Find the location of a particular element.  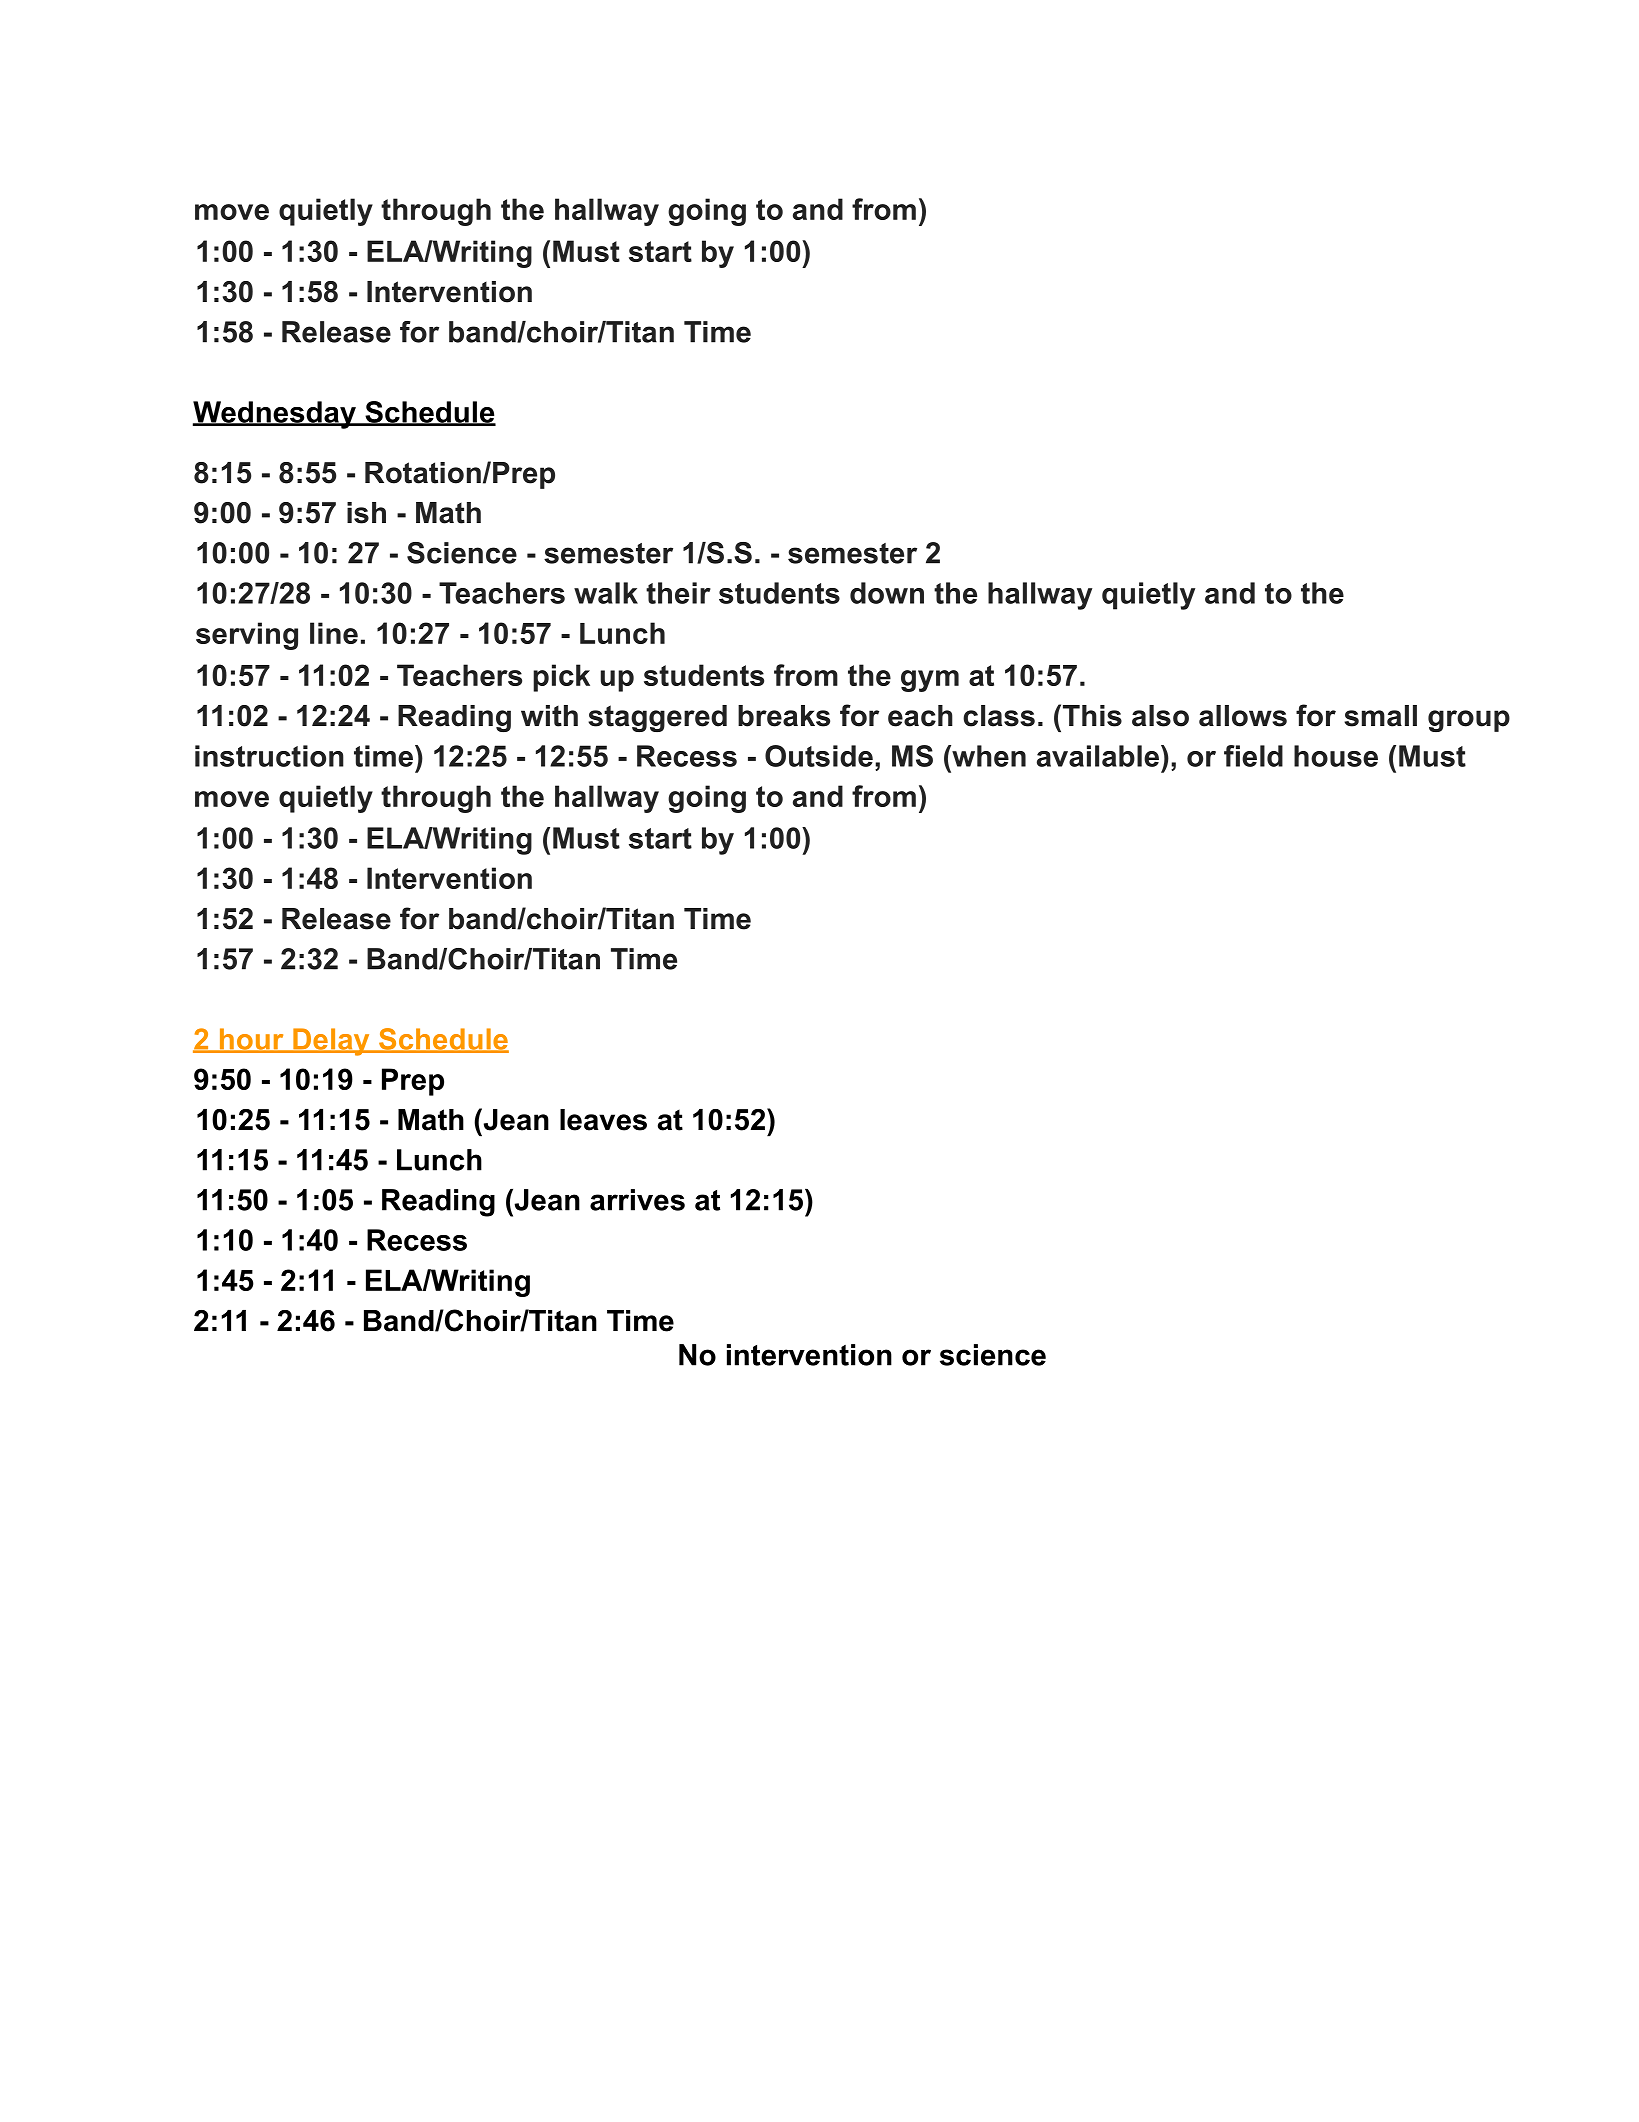

arrives is located at coordinates (637, 1200).
